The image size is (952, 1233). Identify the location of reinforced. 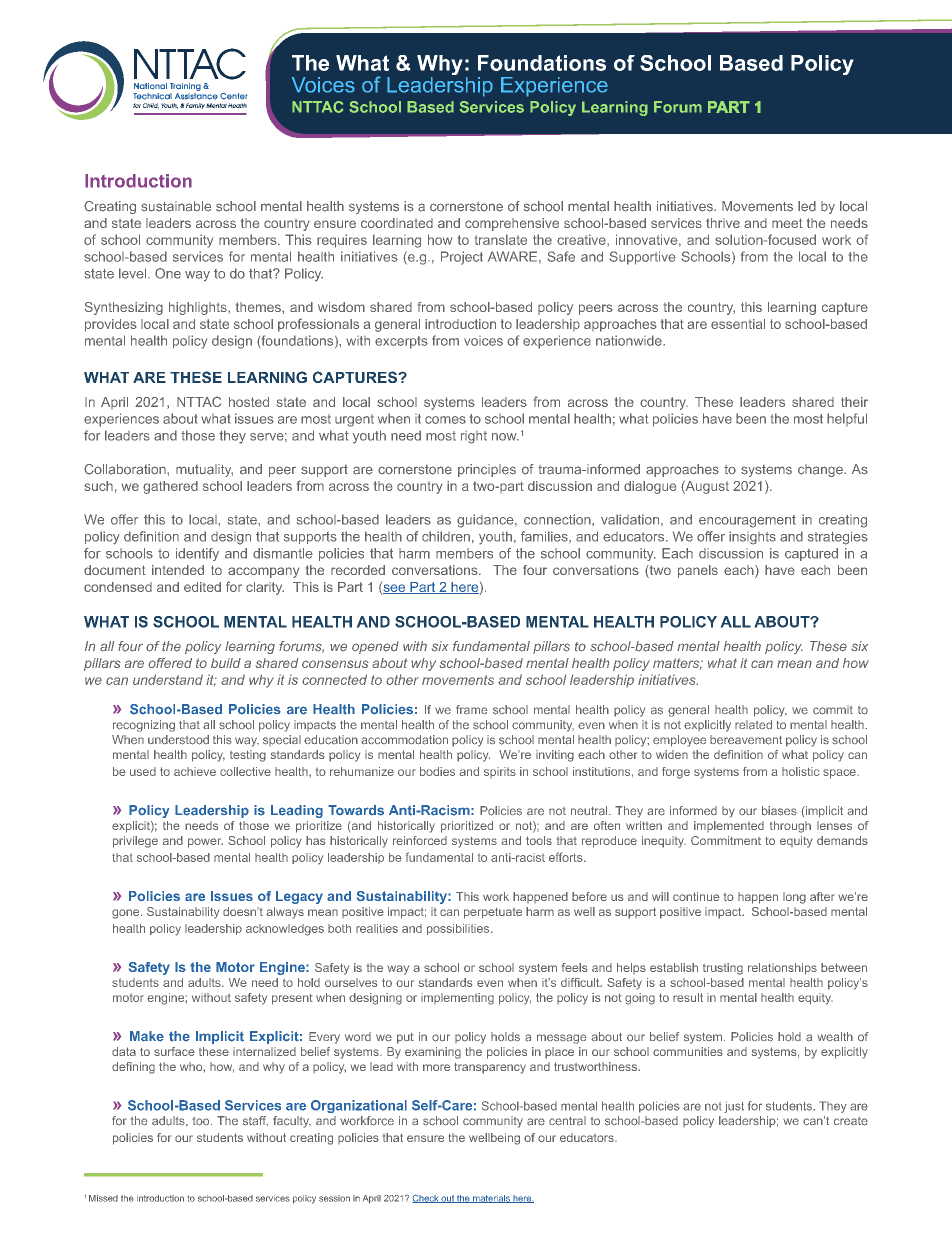
(420, 840).
